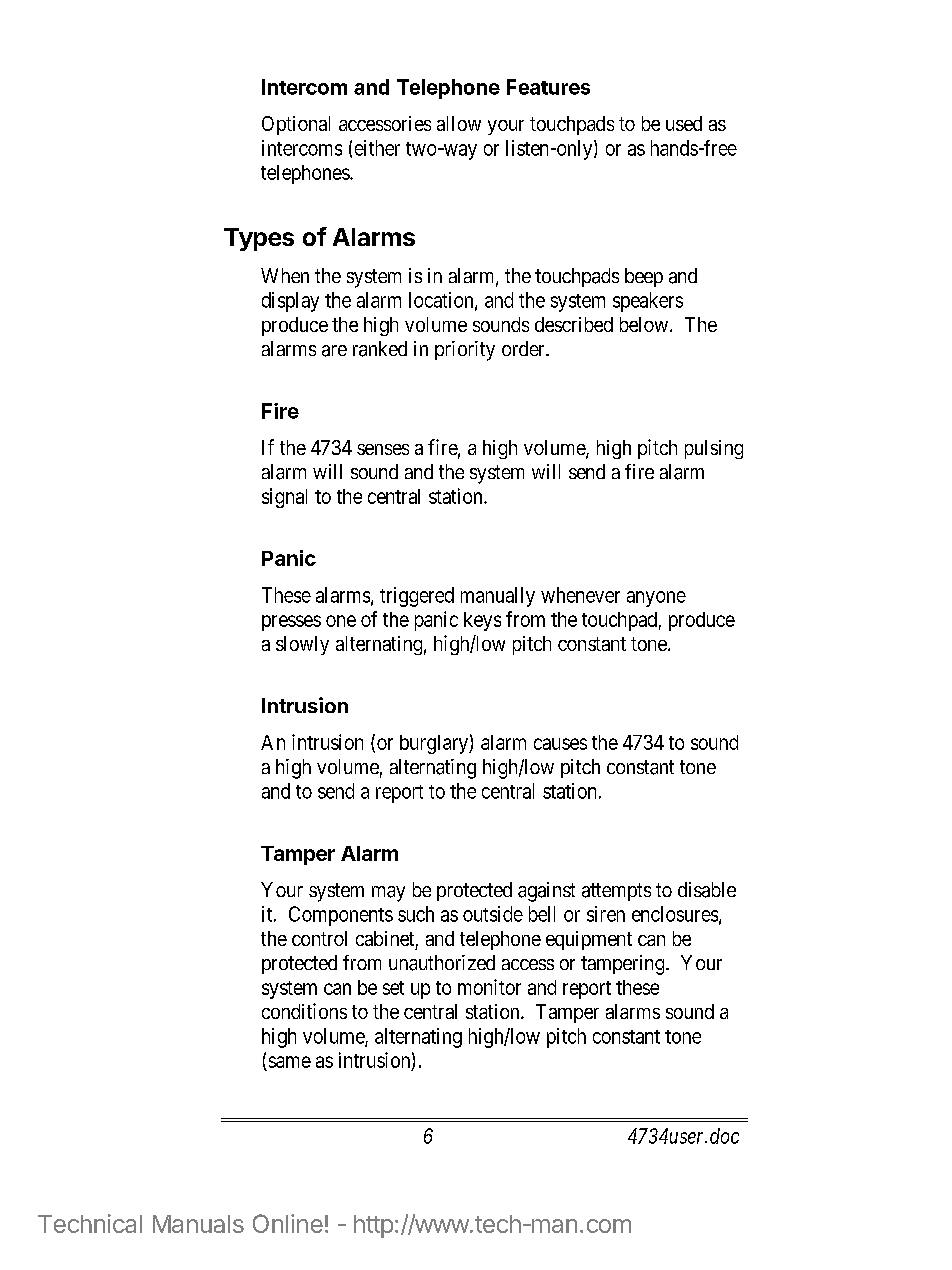 Image resolution: width=952 pixels, height=1270 pixels. I want to click on pulsing, so click(714, 449).
